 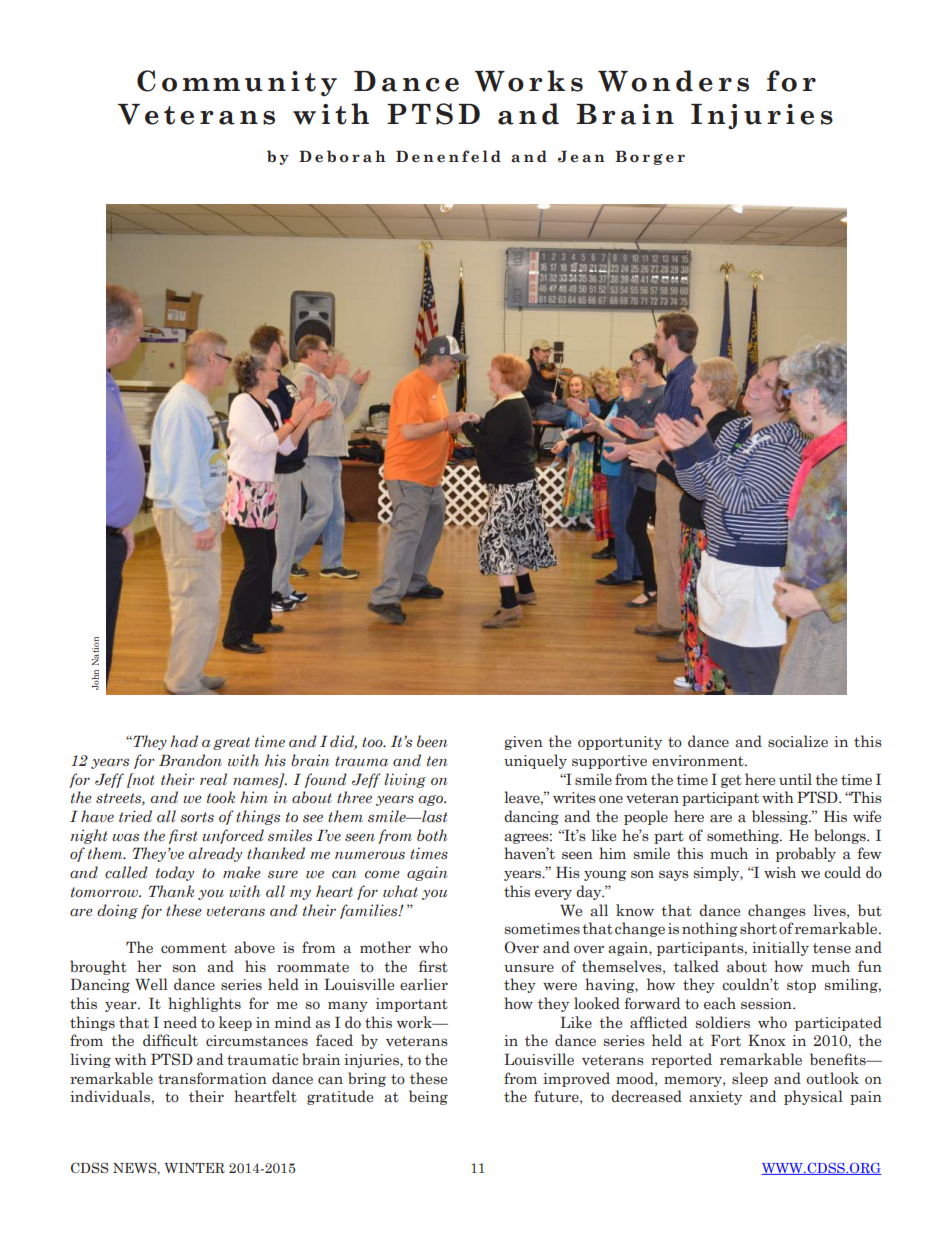 What do you see at coordinates (795, 779) in the document?
I see `until` at bounding box center [795, 779].
